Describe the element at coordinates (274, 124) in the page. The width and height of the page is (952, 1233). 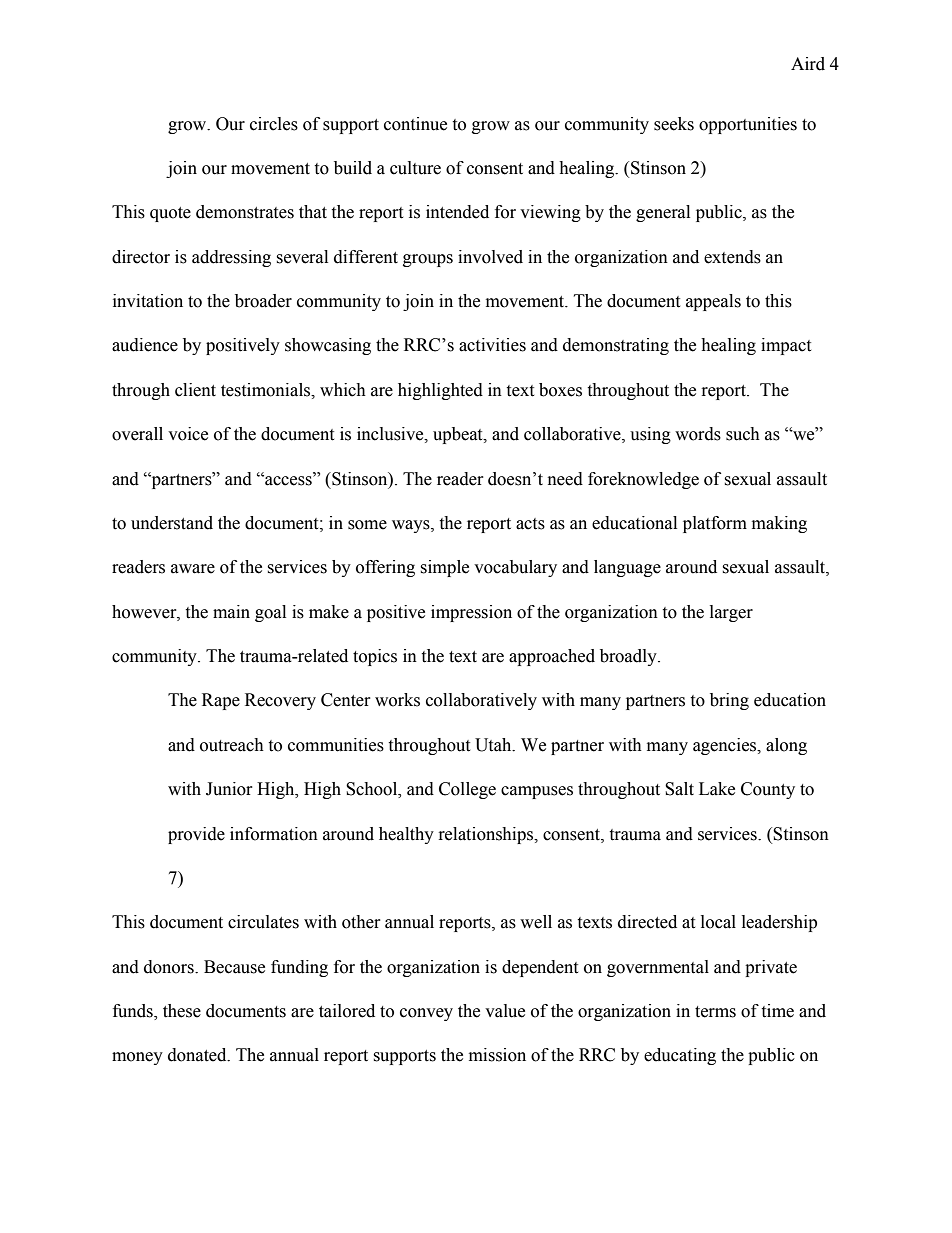
I see `circles` at that location.
